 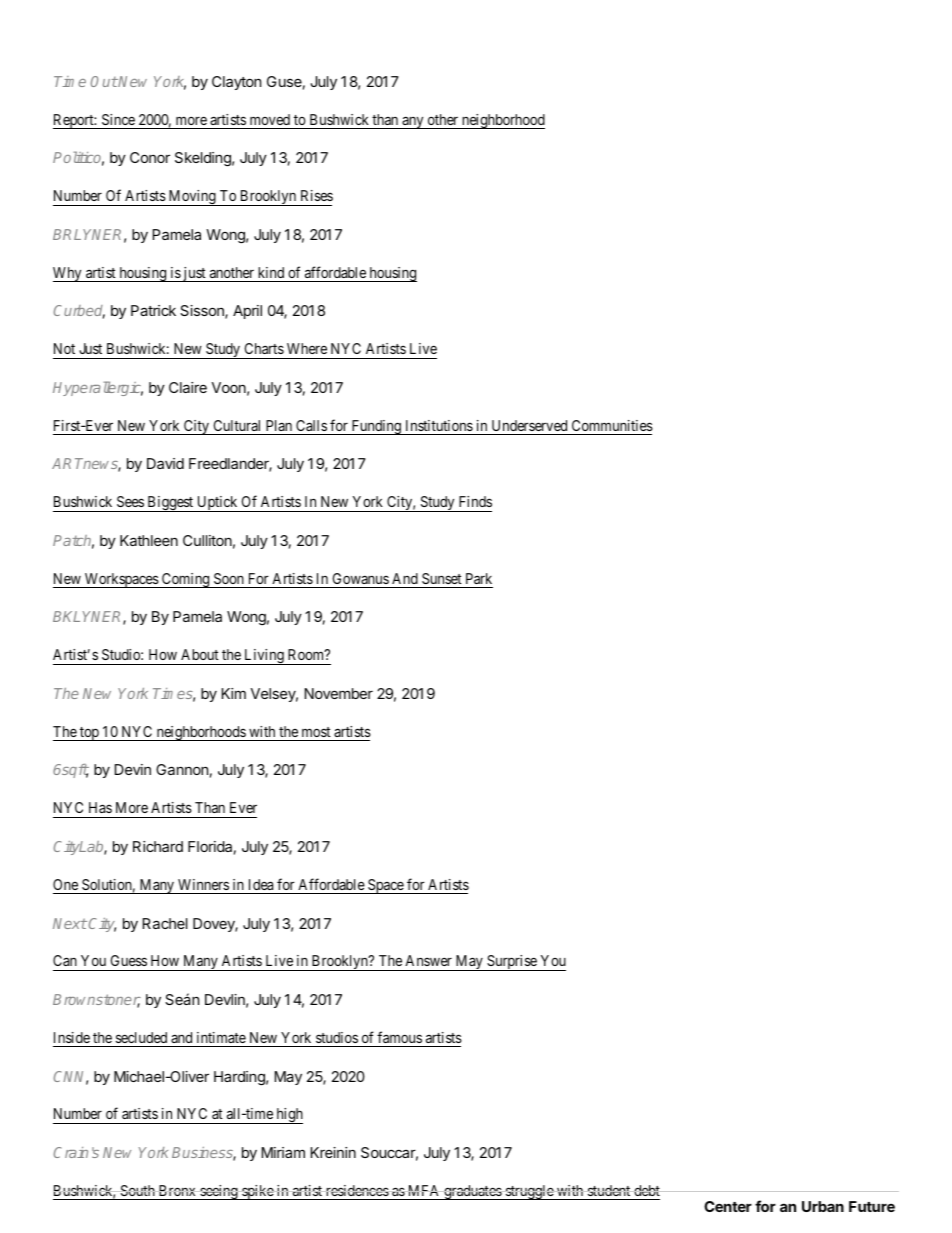 I want to click on Surprise, so click(x=512, y=963).
